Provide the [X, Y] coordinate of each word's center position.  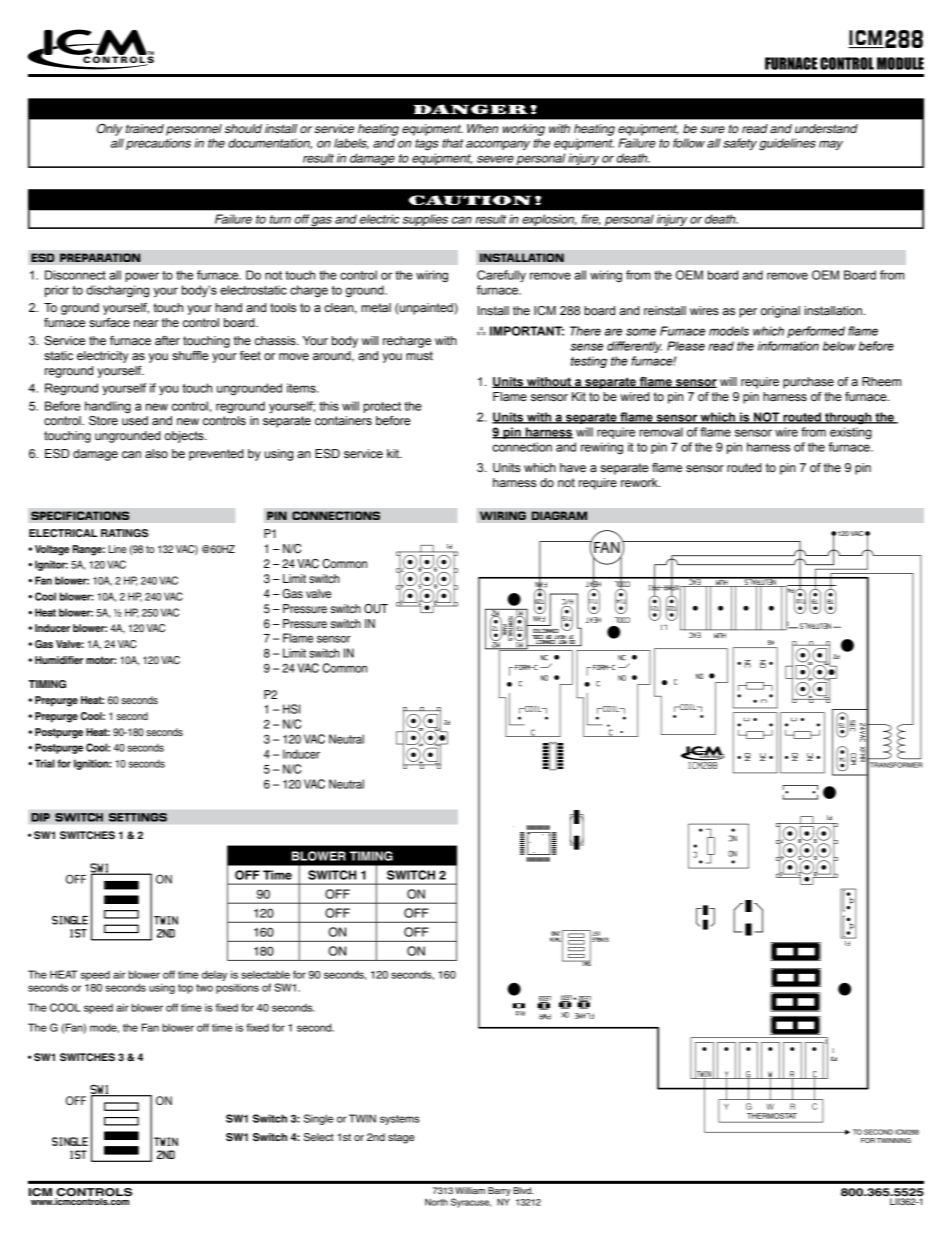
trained [145, 128]
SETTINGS [138, 817]
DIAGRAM [559, 515]
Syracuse [471, 1203]
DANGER [471, 109]
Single [318, 1119]
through [848, 418]
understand [826, 128]
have [573, 467]
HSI [291, 709]
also [156, 453]
